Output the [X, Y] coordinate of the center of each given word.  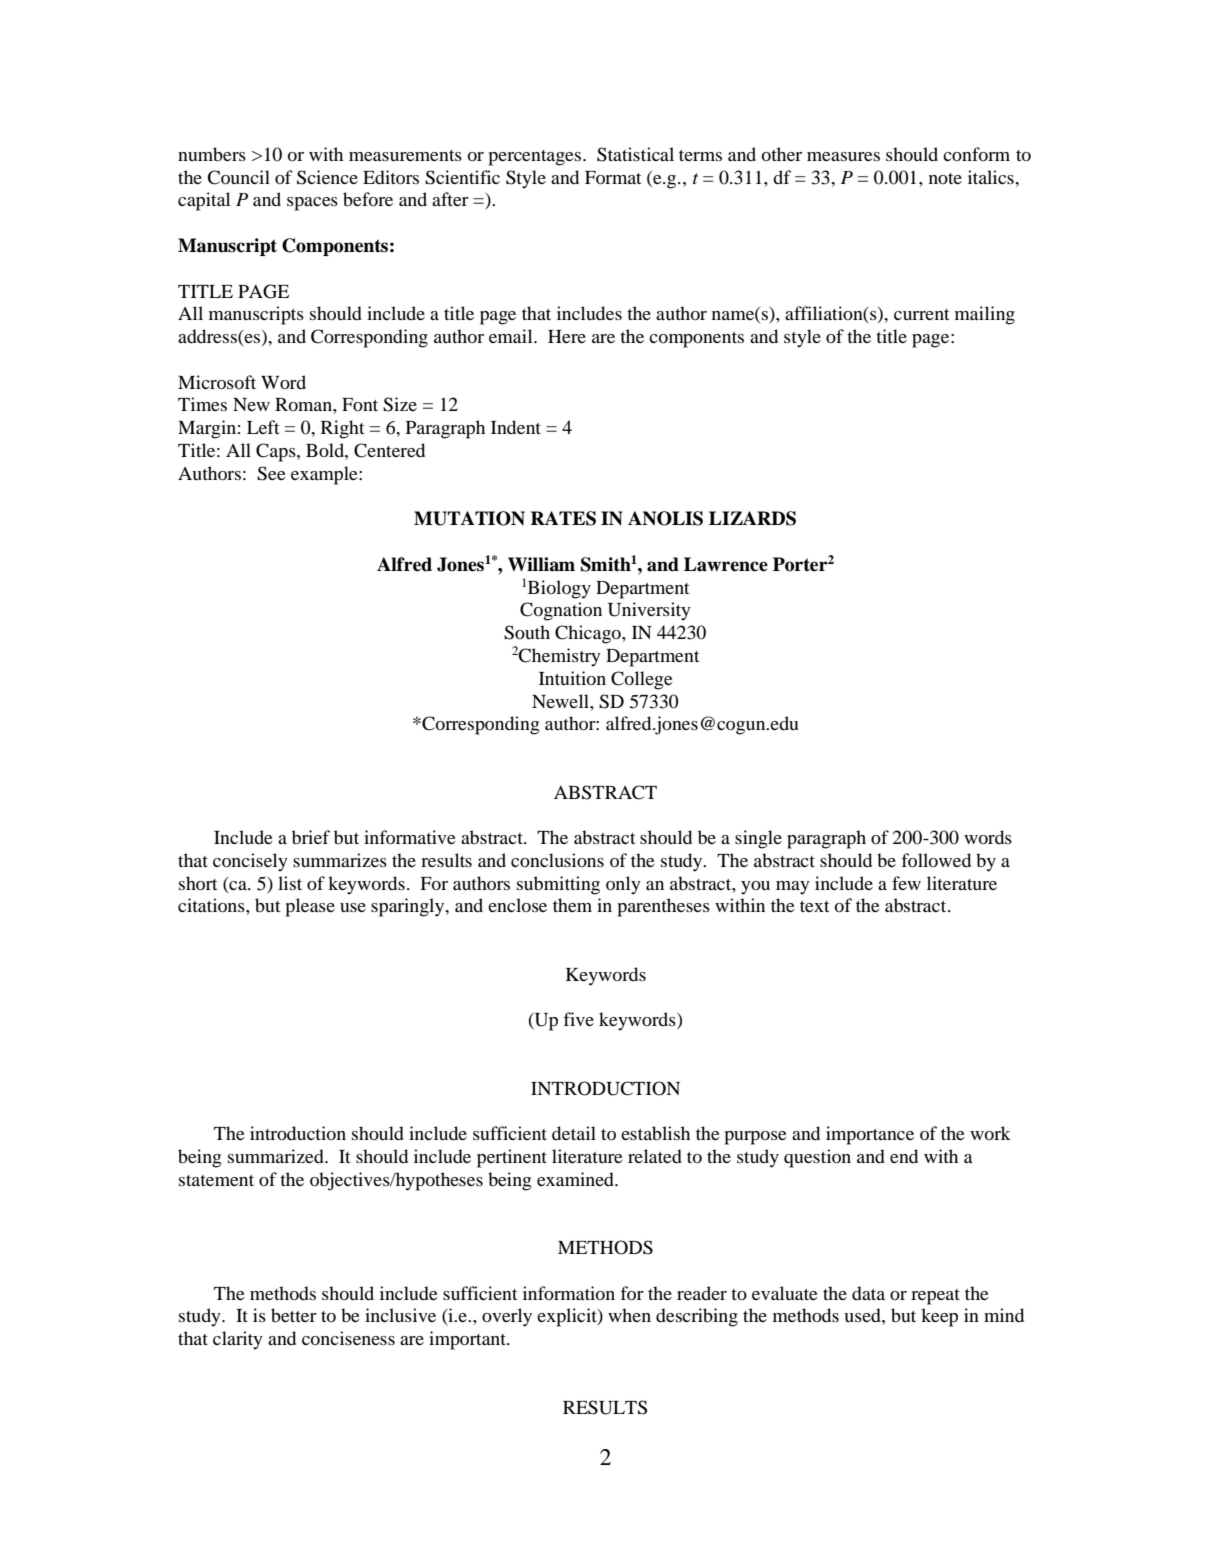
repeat [935, 1297]
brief [311, 837]
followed [936, 860]
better [294, 1315]
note [945, 178]
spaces [312, 204]
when [629, 1315]
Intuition [572, 678]
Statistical [635, 154]
